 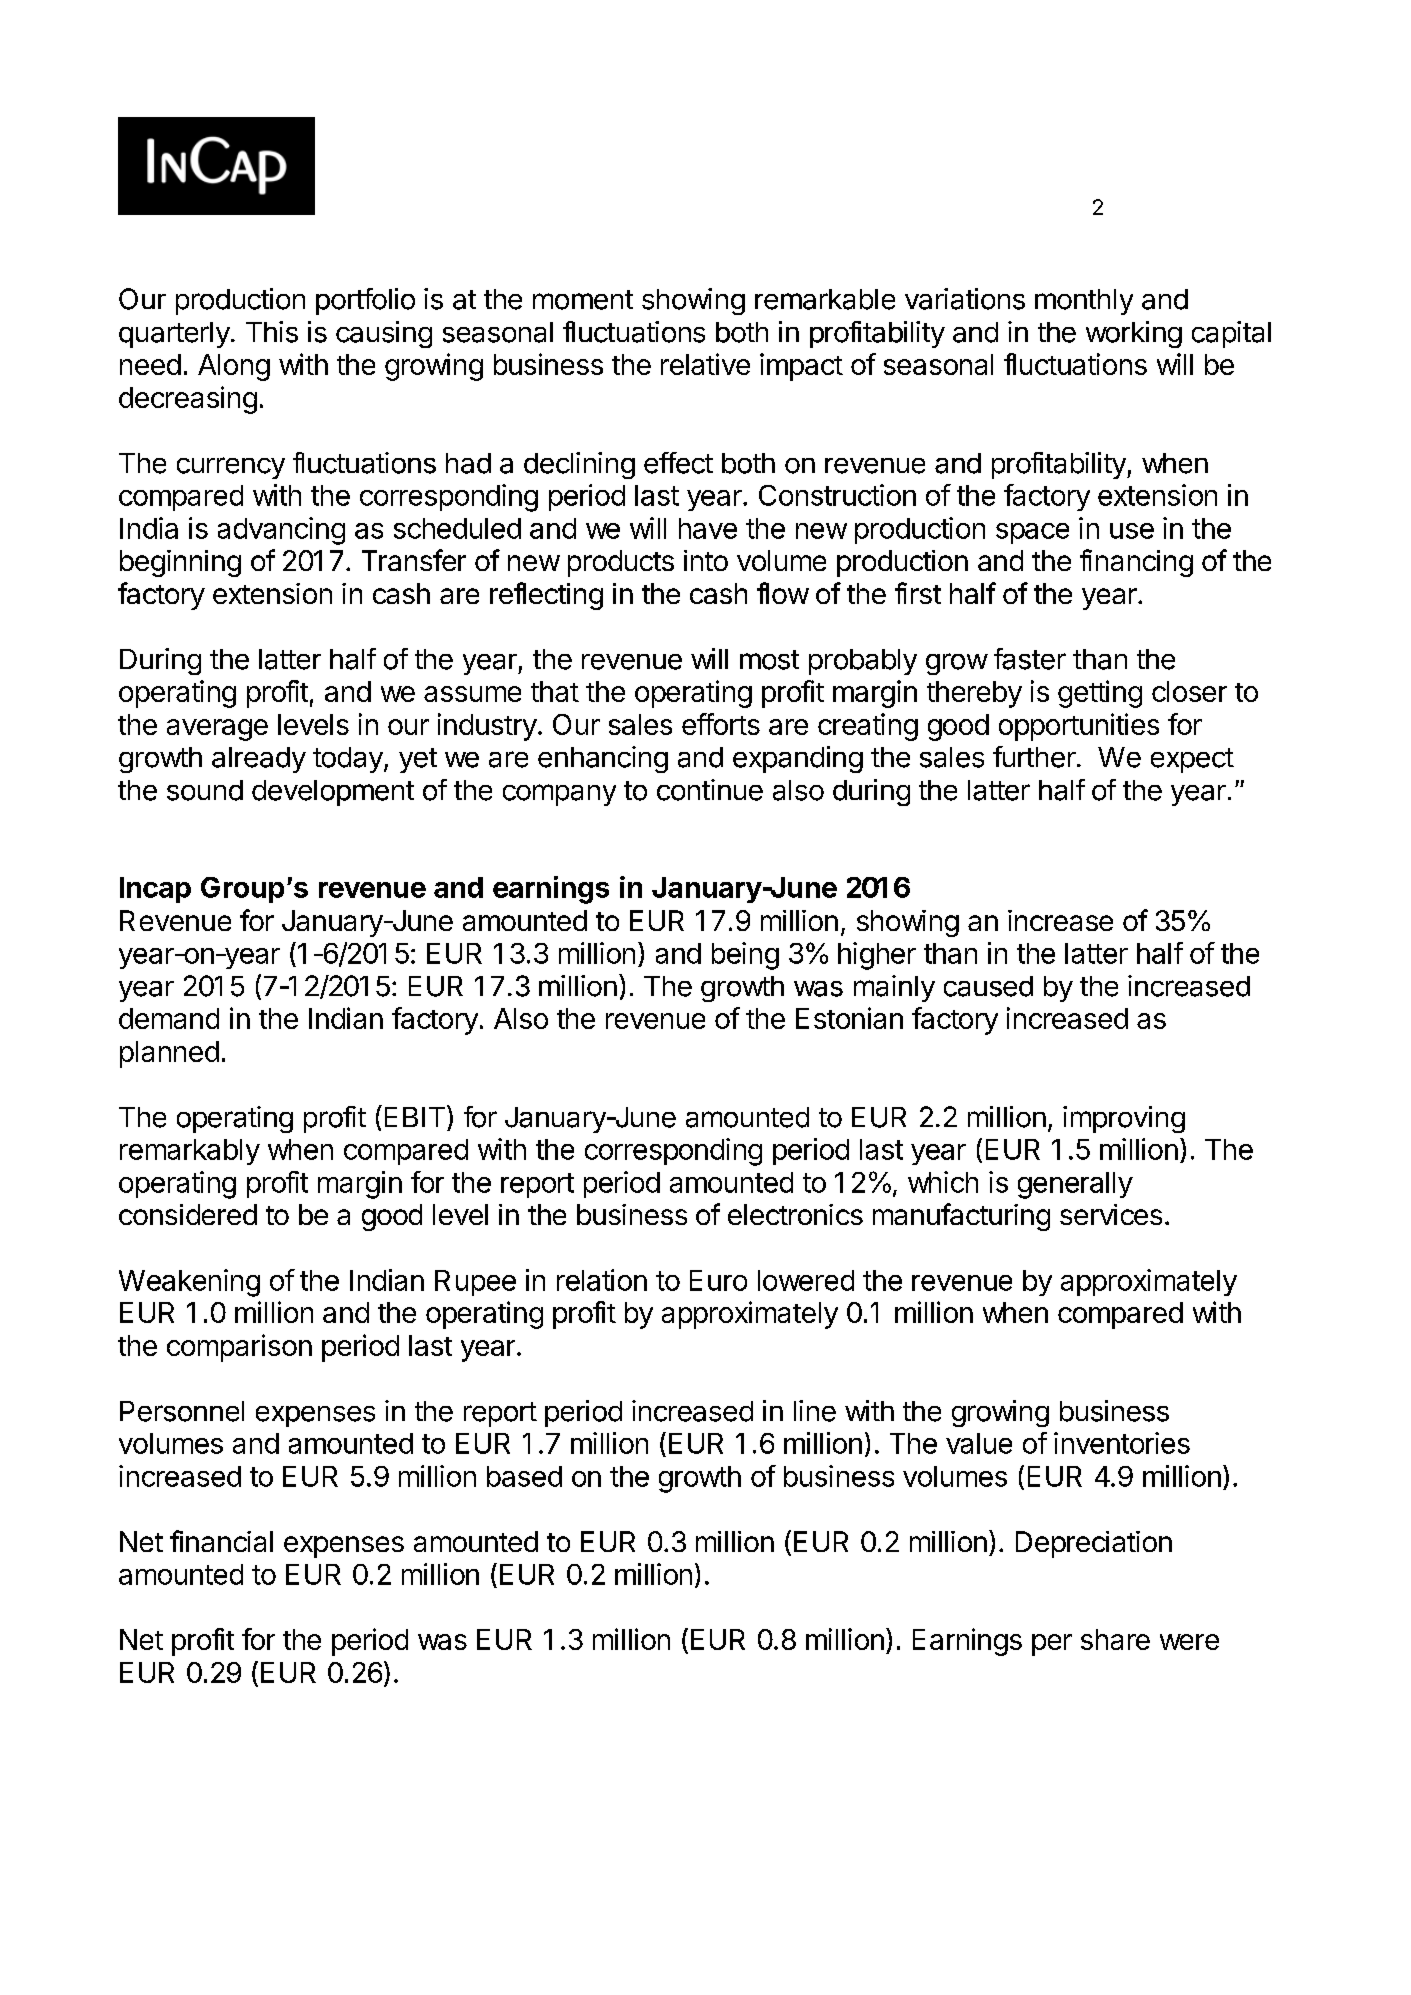 What do you see at coordinates (1075, 1185) in the page?
I see `generally` at bounding box center [1075, 1185].
